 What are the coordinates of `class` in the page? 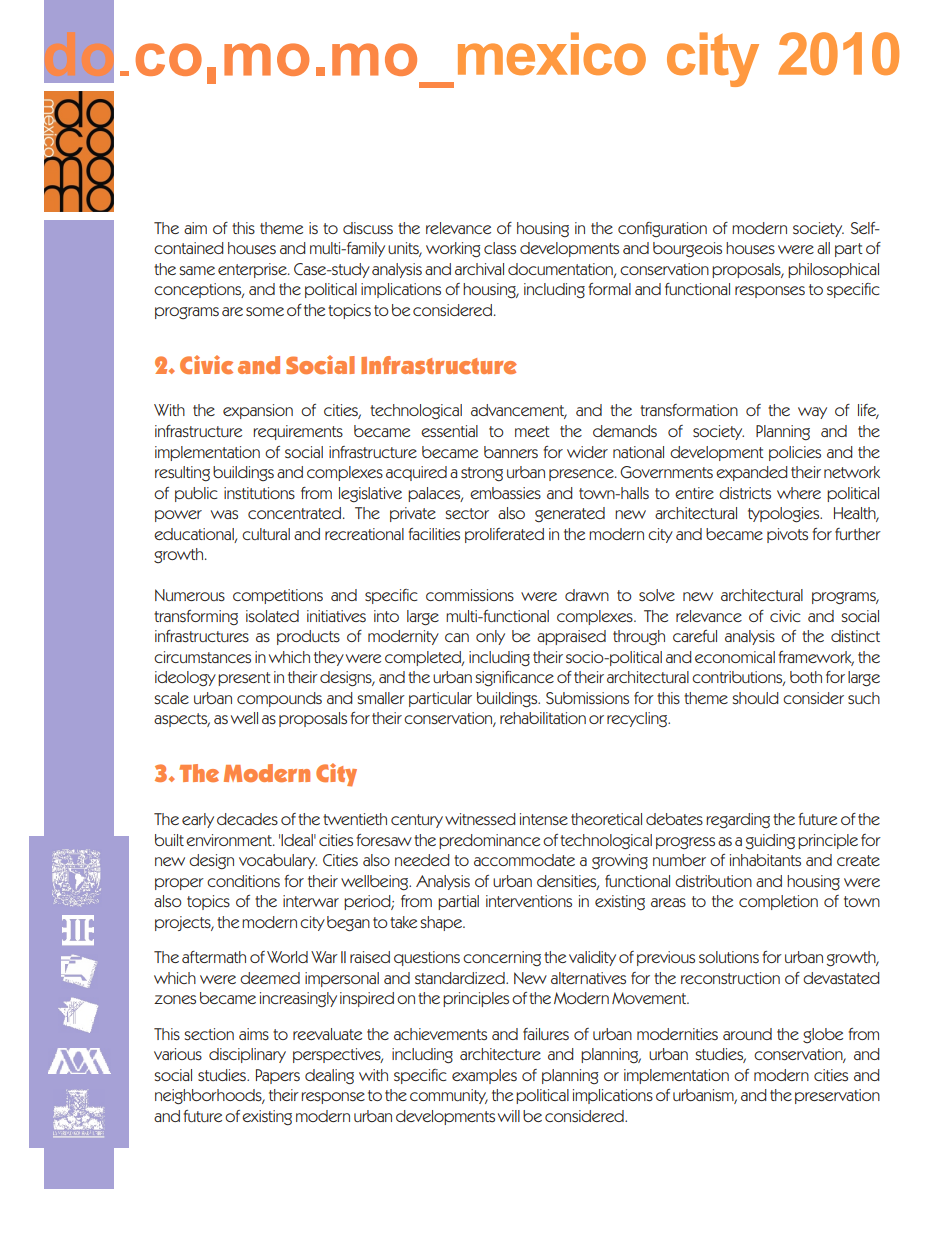 It's located at (500, 248).
